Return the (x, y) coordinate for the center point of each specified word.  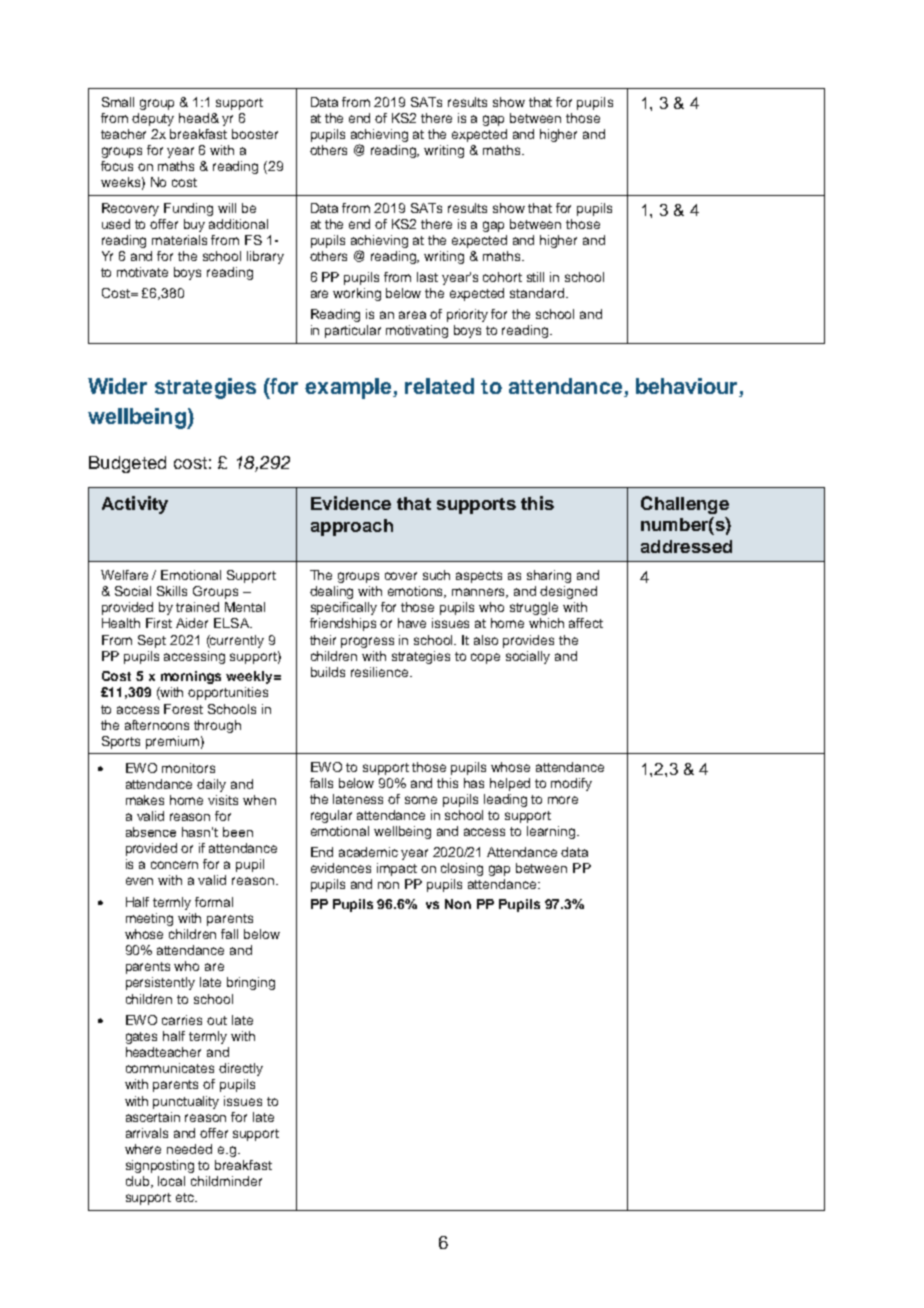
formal (214, 902)
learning (552, 832)
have (412, 623)
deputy (153, 119)
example (349, 388)
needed (189, 1149)
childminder (226, 1181)
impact (397, 869)
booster (255, 134)
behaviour (686, 386)
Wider (117, 386)
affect (586, 623)
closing (462, 869)
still (535, 277)
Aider (192, 623)
